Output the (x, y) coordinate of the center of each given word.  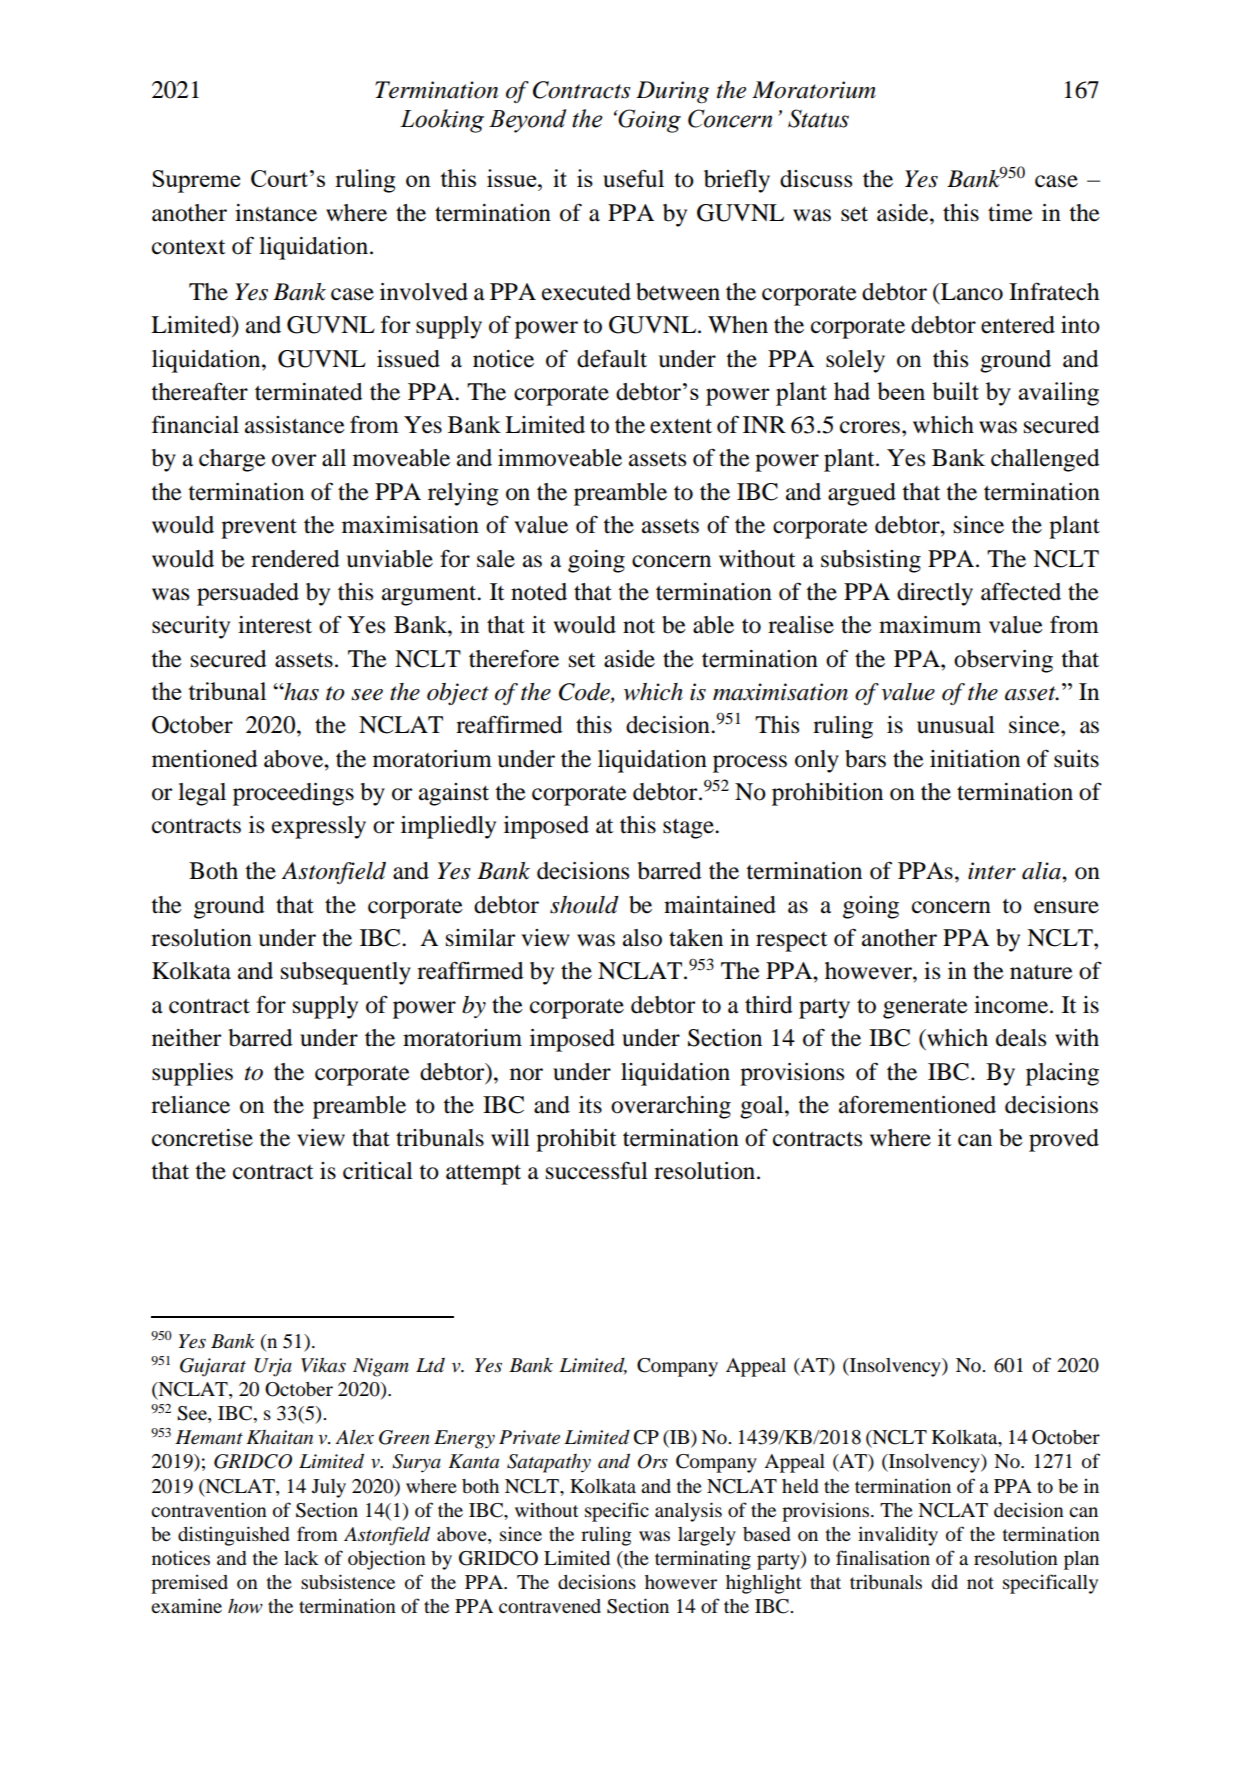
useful (633, 178)
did (944, 1582)
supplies (192, 1074)
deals (1021, 1038)
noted (539, 592)
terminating (703, 1560)
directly (935, 594)
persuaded (248, 594)
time (1010, 213)
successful (597, 1171)
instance (276, 213)
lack (301, 1558)
